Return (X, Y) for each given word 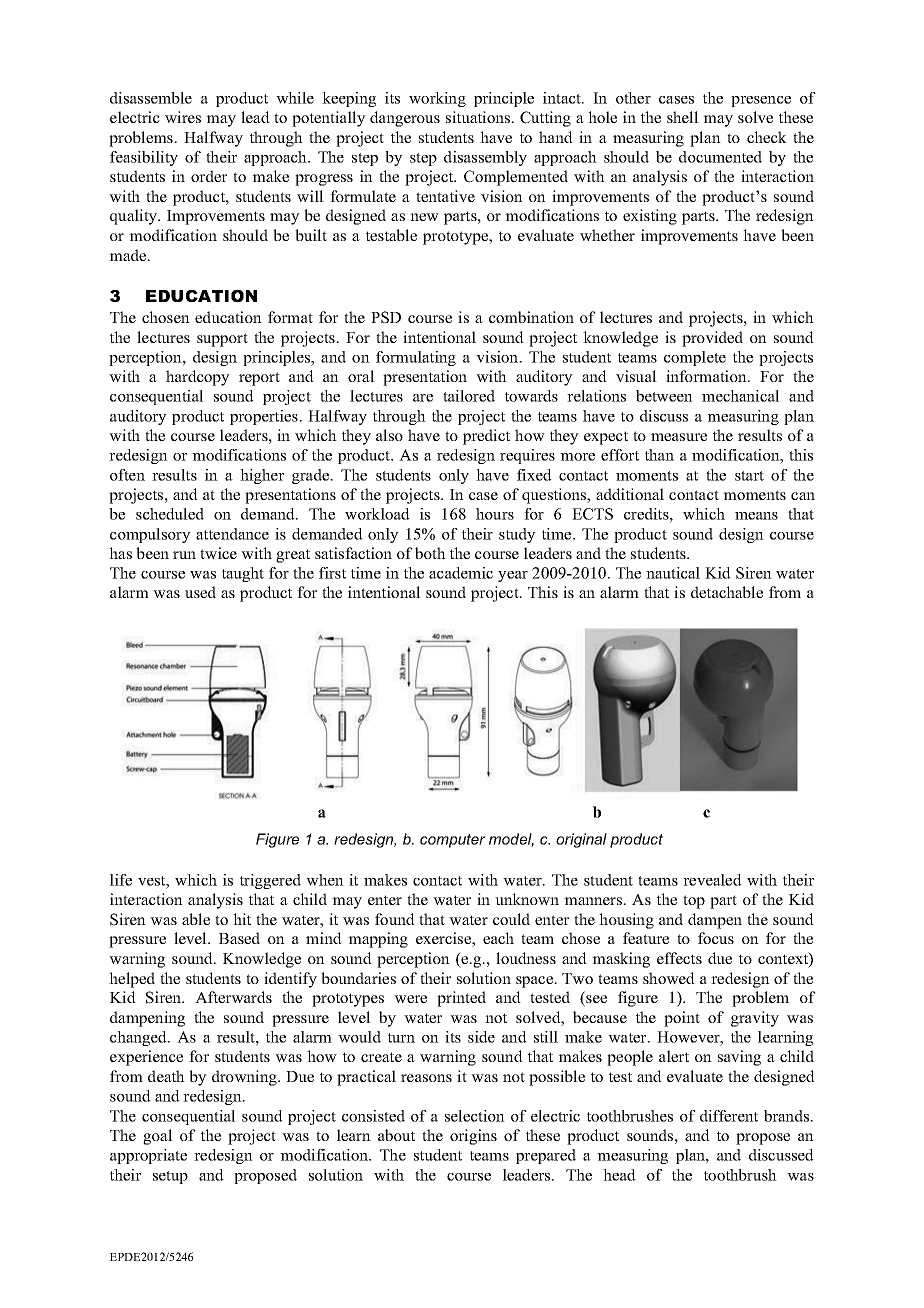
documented (720, 157)
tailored (469, 396)
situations (479, 117)
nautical (673, 573)
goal (158, 1137)
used (200, 592)
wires (183, 117)
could (511, 919)
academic (461, 573)
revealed (712, 880)
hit (242, 919)
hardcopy (198, 378)
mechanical (741, 396)
